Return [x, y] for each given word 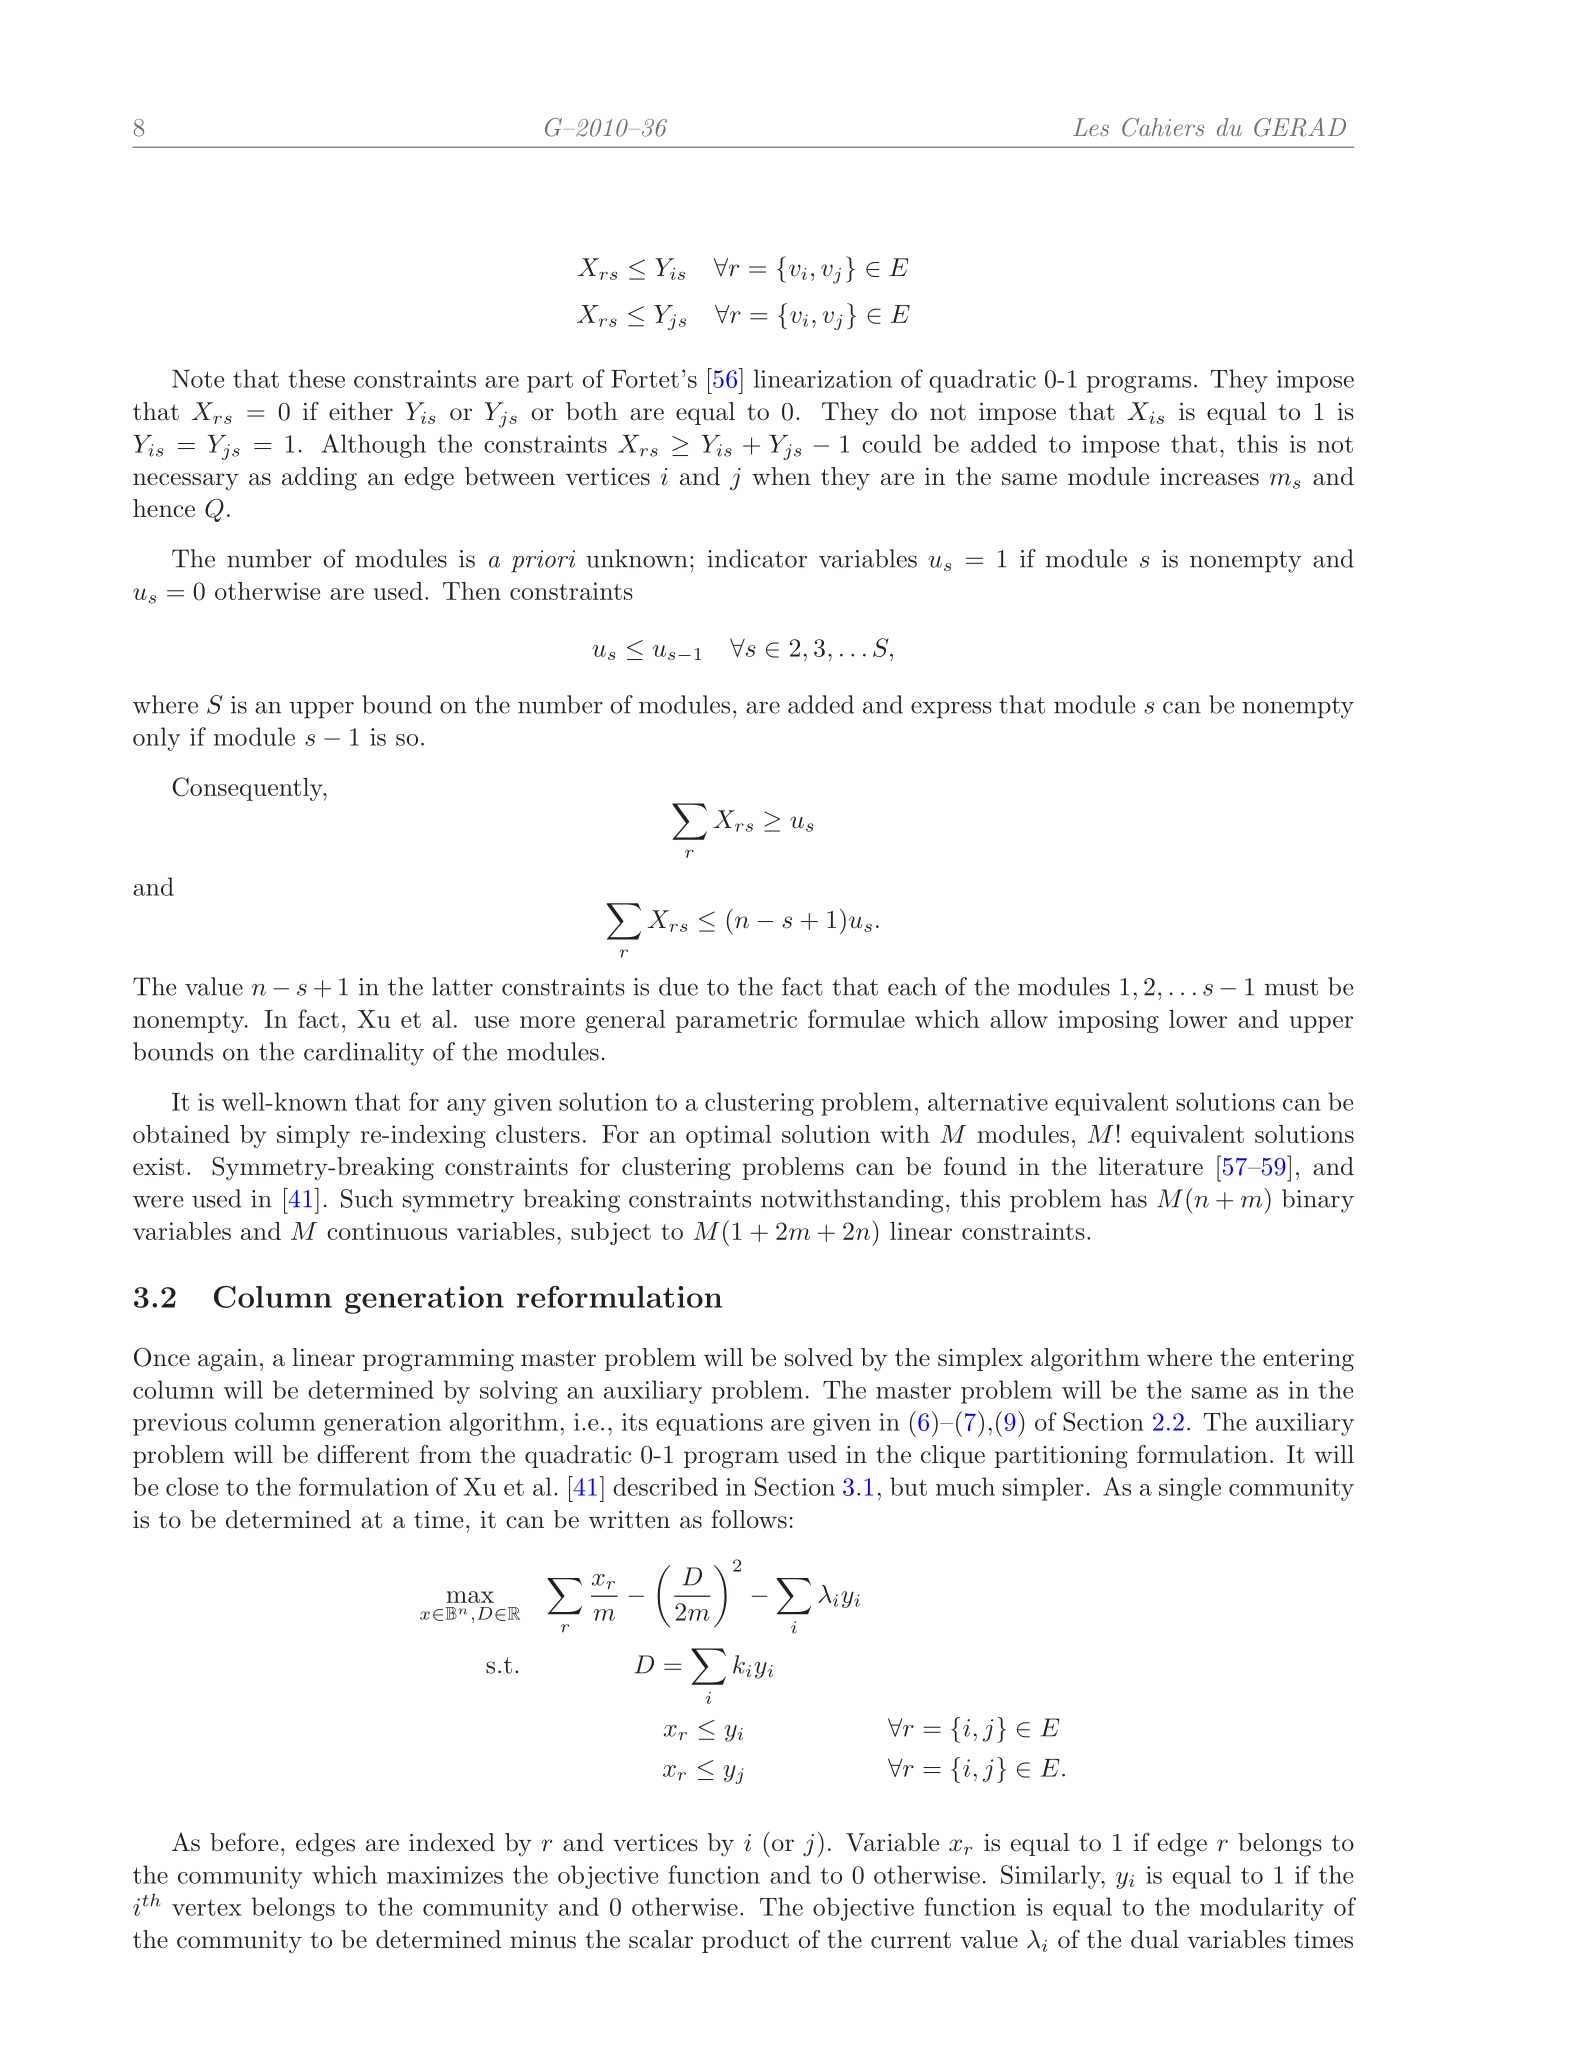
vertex [207, 1908]
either [361, 411]
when [781, 476]
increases [1209, 477]
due [678, 986]
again [228, 1360]
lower [1198, 1019]
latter [462, 986]
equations [709, 1424]
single [1190, 1489]
